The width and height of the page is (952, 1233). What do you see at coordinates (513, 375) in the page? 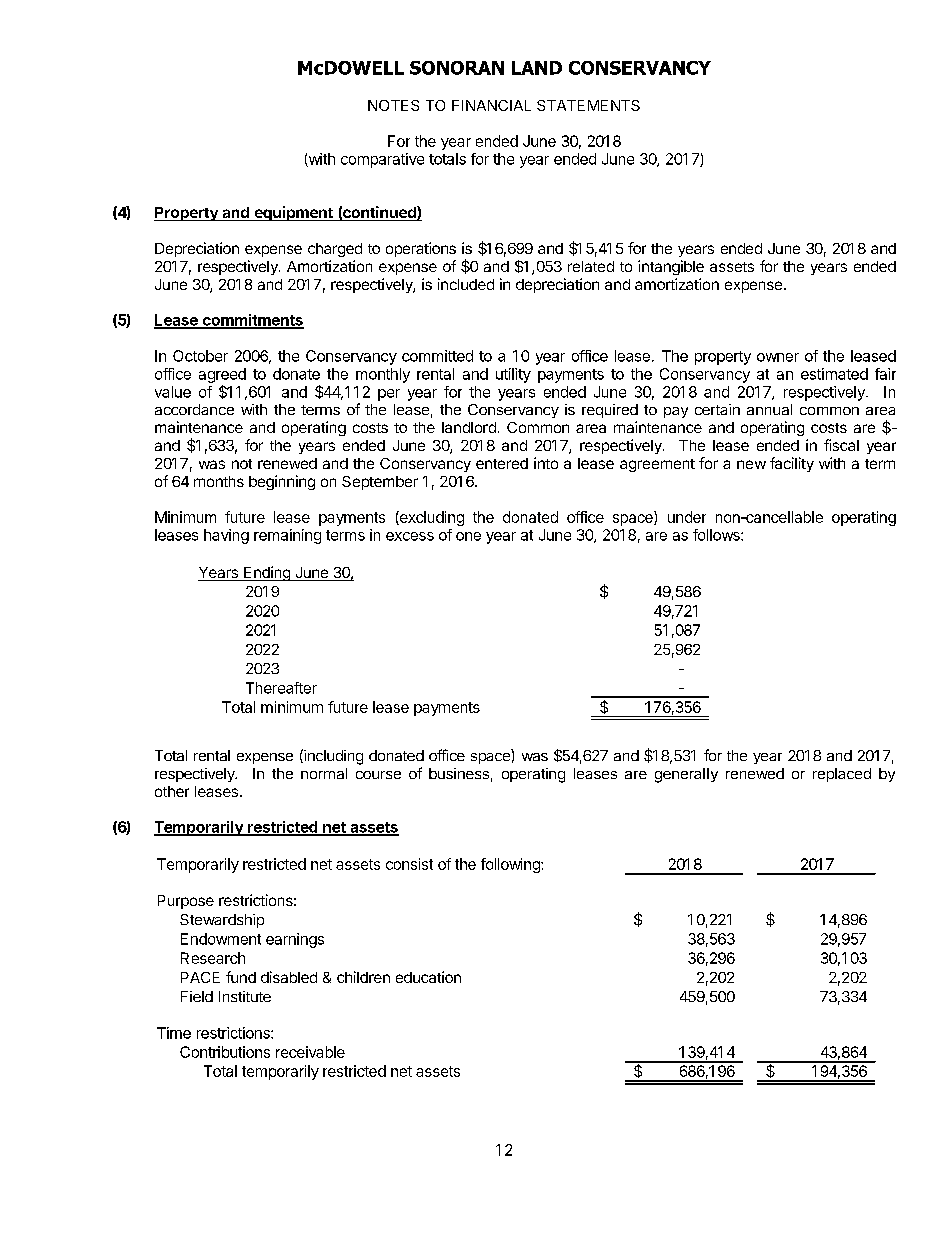
I see `utility` at bounding box center [513, 375].
